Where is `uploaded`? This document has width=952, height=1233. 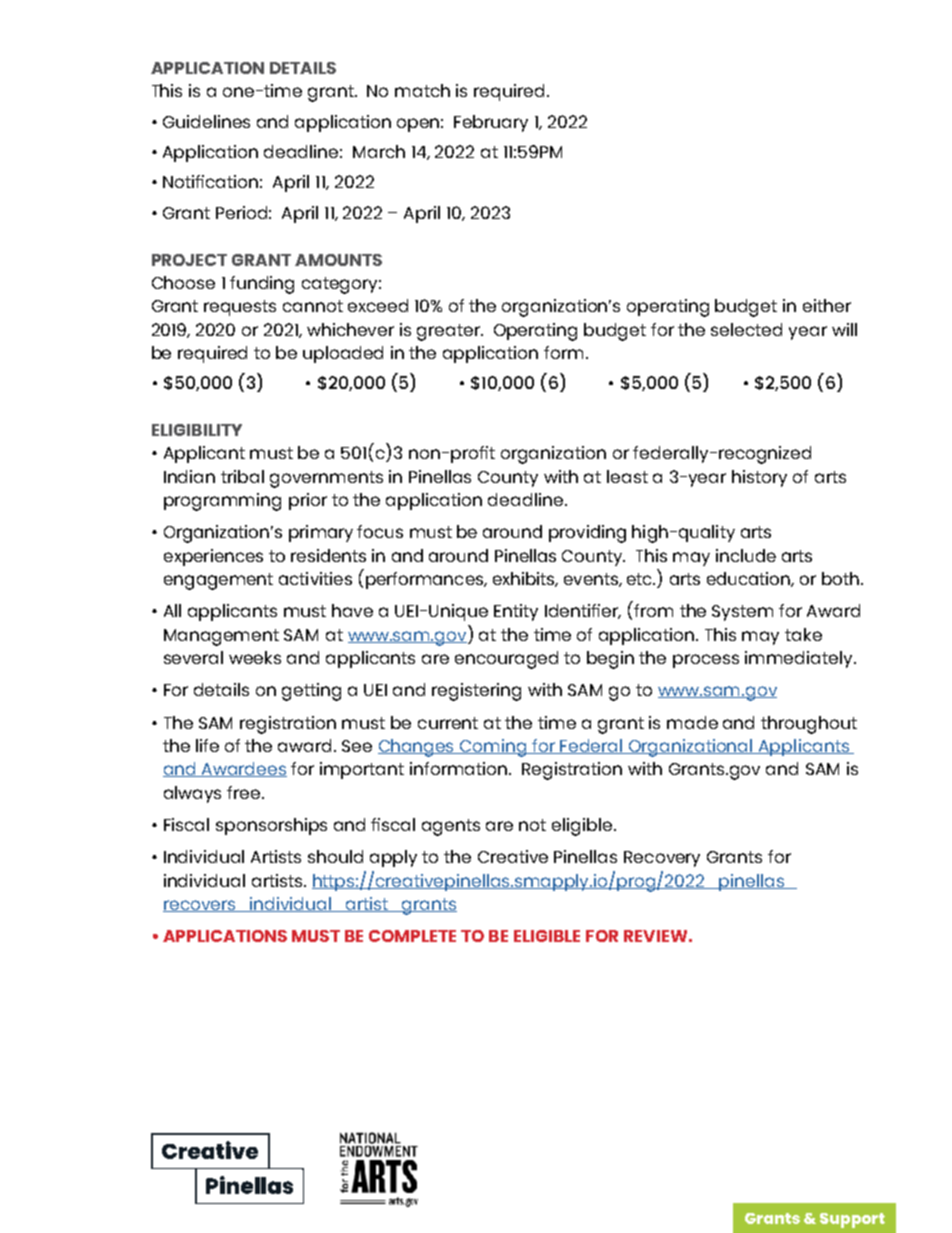 uploaded is located at coordinates (343, 354).
